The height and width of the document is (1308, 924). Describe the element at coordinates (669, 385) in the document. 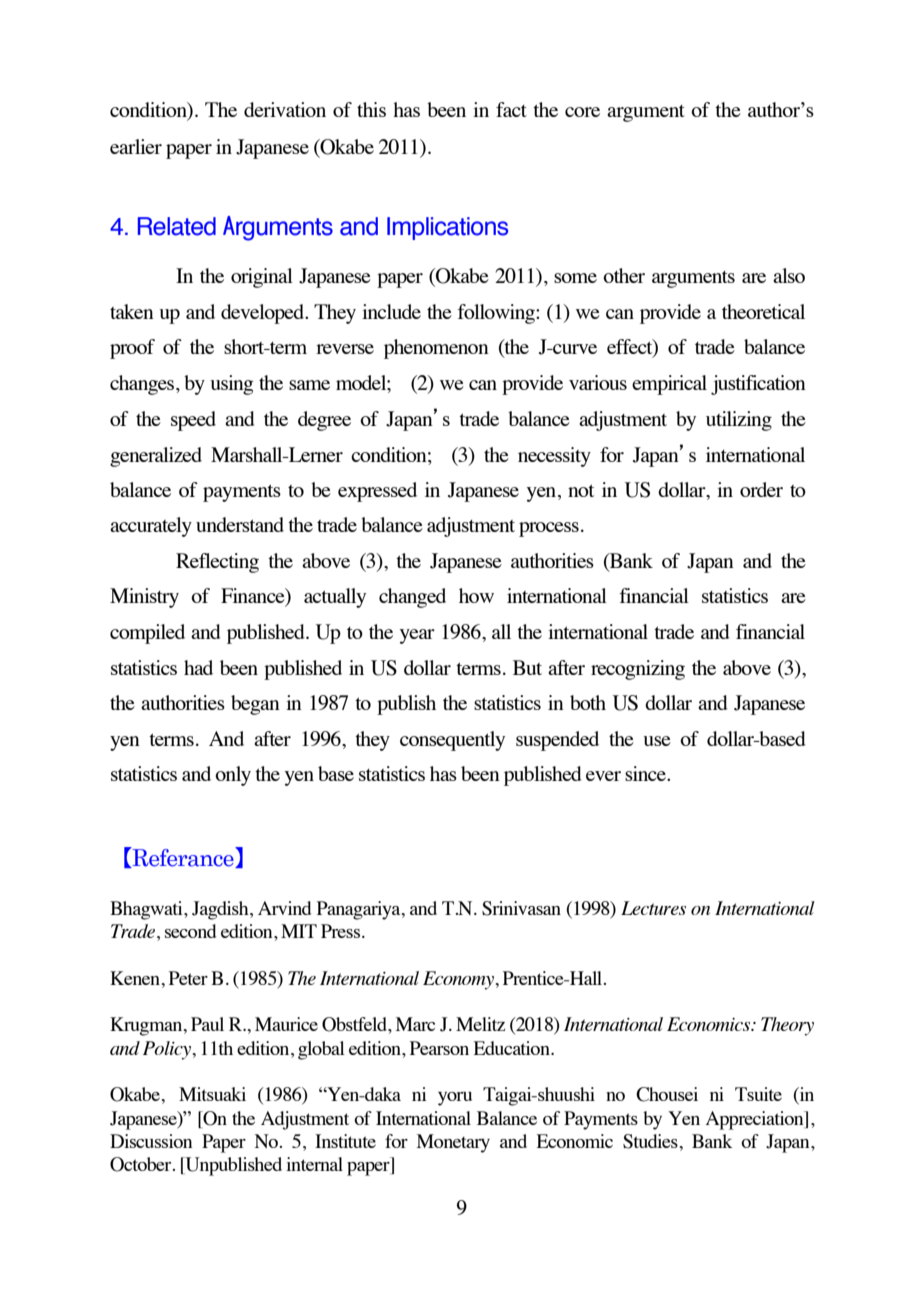

I see `empirical` at that location.
